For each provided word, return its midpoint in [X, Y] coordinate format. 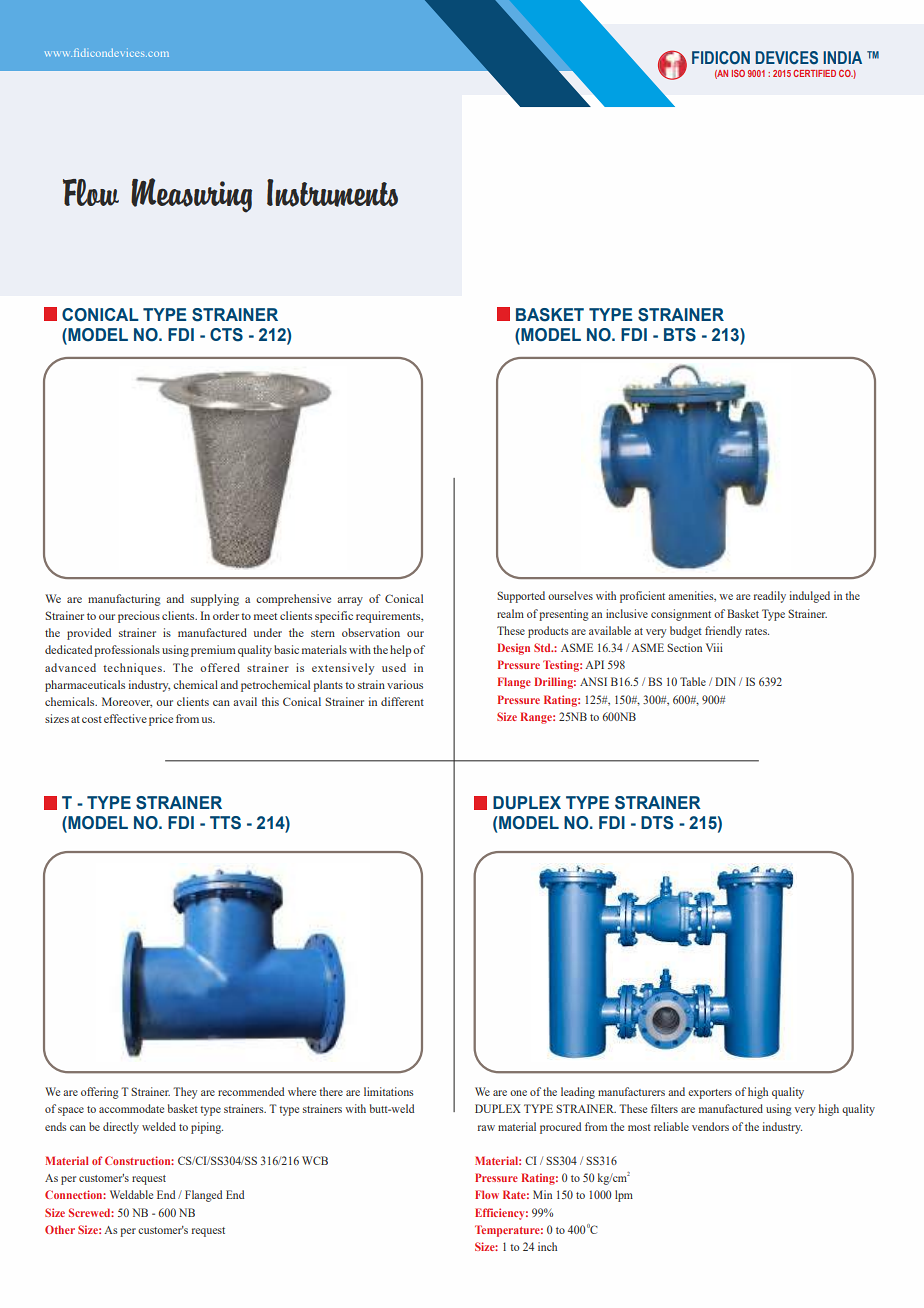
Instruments [332, 193]
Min [542, 1194]
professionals [127, 651]
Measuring [191, 195]
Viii [714, 647]
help [400, 651]
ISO [738, 73]
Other [60, 1229]
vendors [710, 1126]
